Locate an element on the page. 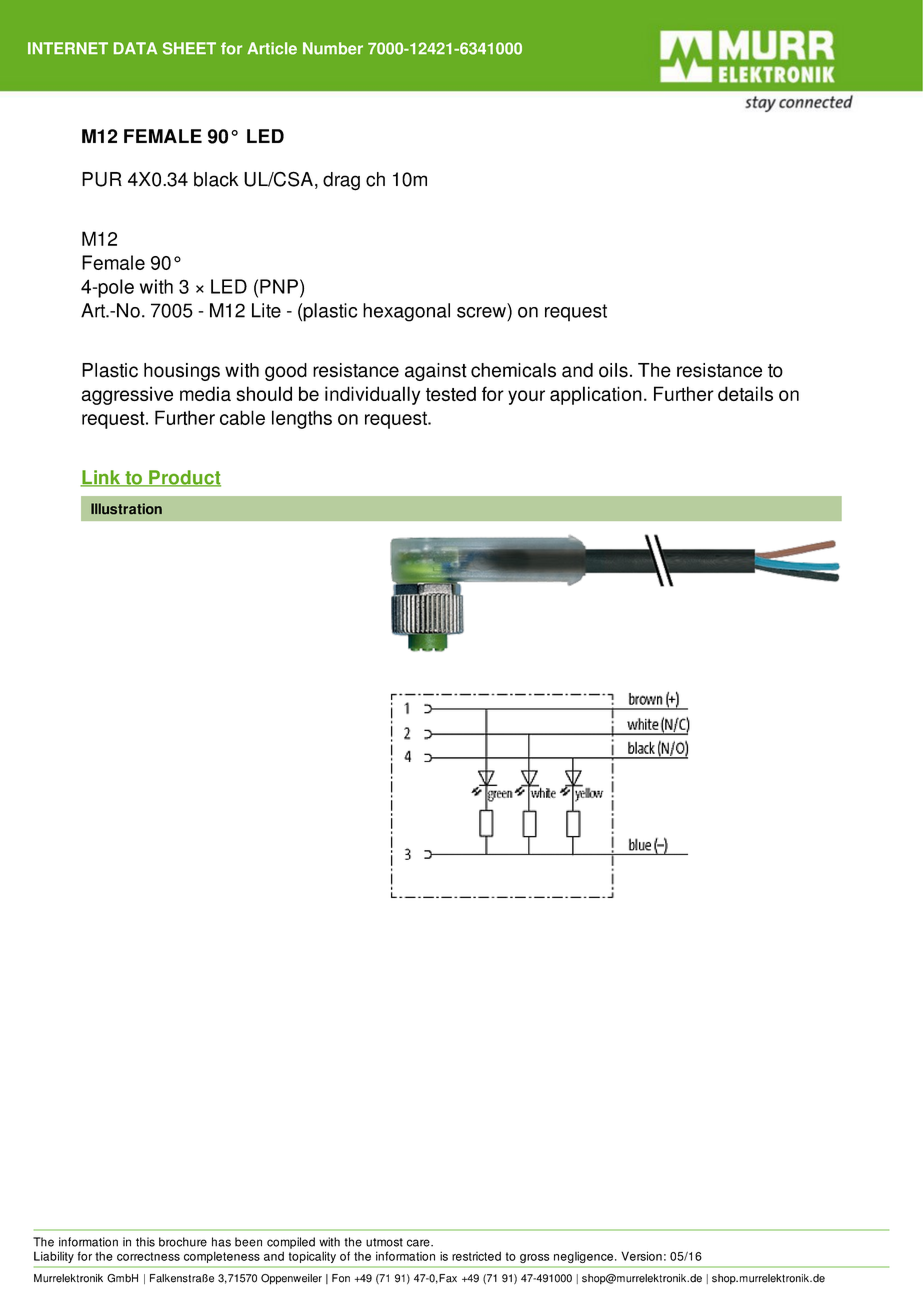 This image has width=924, height=1308. screw is located at coordinates (481, 312).
